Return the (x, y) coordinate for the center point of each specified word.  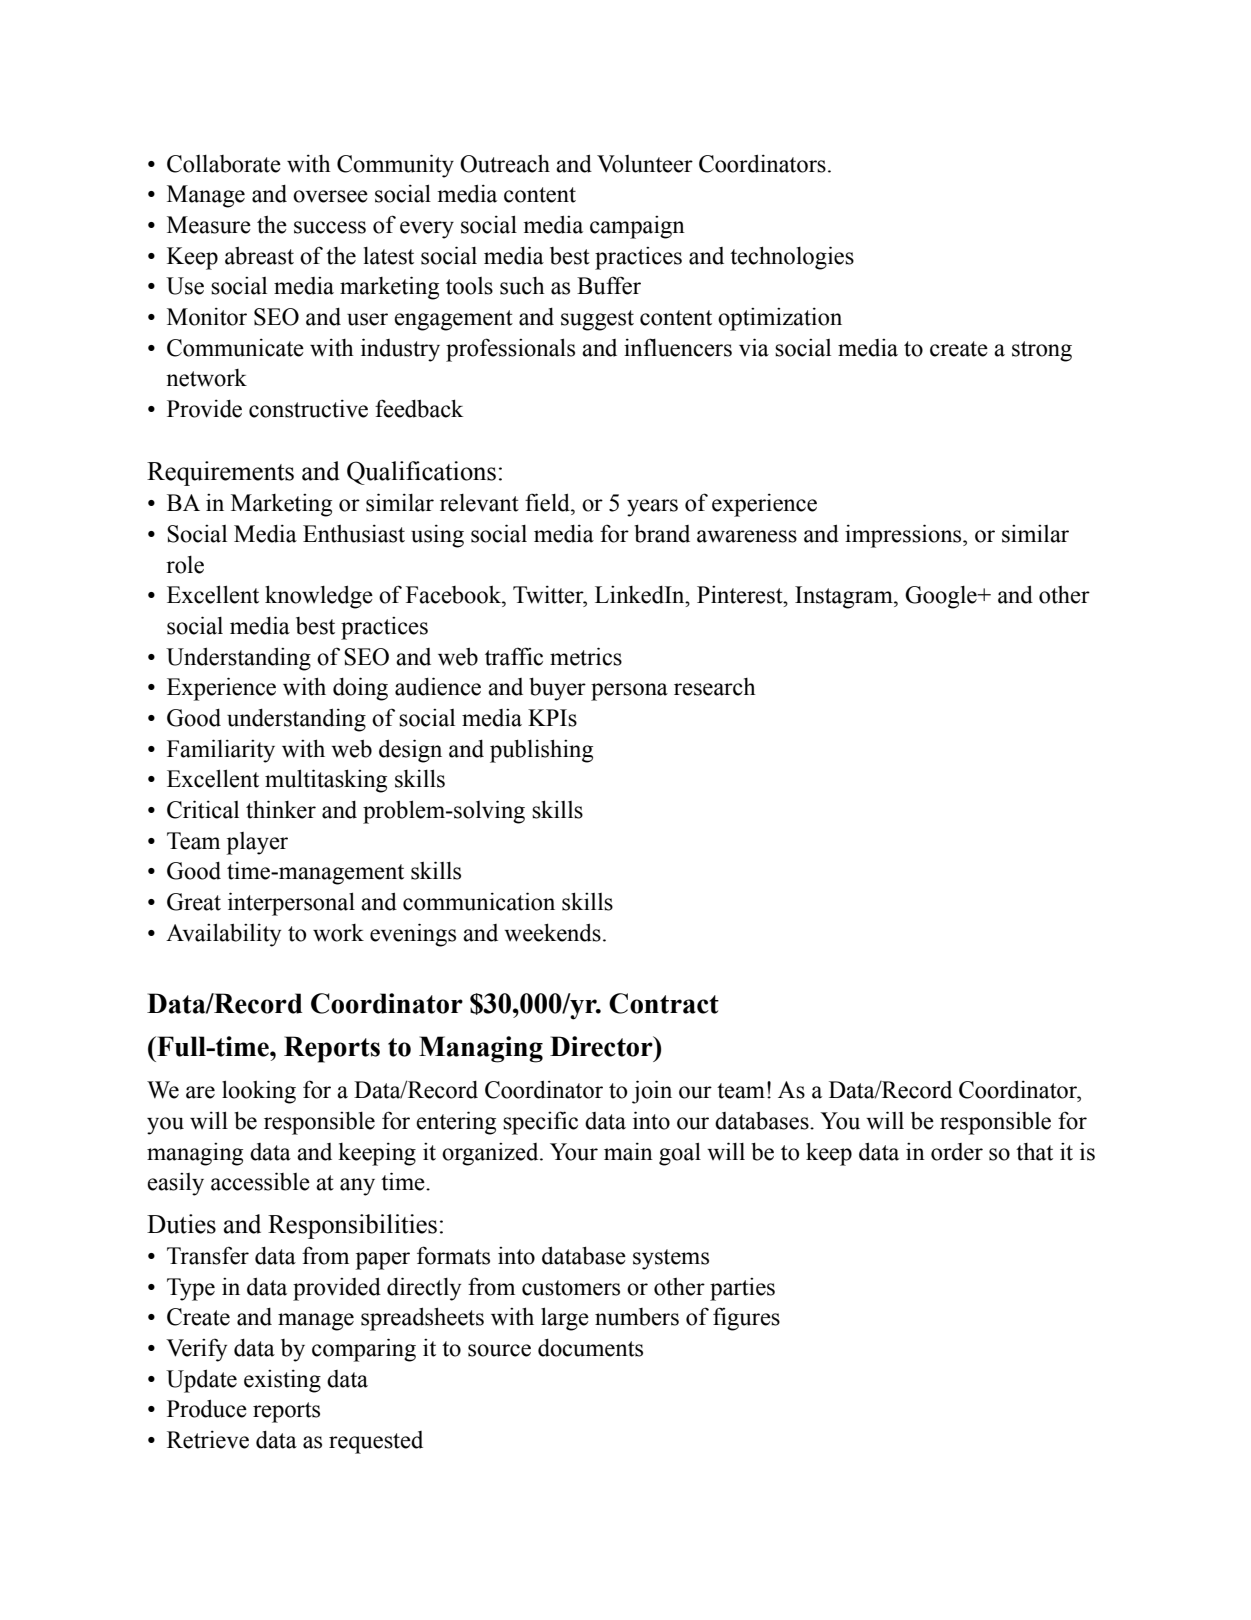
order (957, 1152)
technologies (792, 258)
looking (259, 1092)
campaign (637, 227)
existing (282, 1381)
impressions (904, 536)
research (715, 687)
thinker (281, 809)
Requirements (220, 473)
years (652, 508)
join (652, 1092)
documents (590, 1348)
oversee (330, 196)
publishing (541, 751)
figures (746, 1319)
